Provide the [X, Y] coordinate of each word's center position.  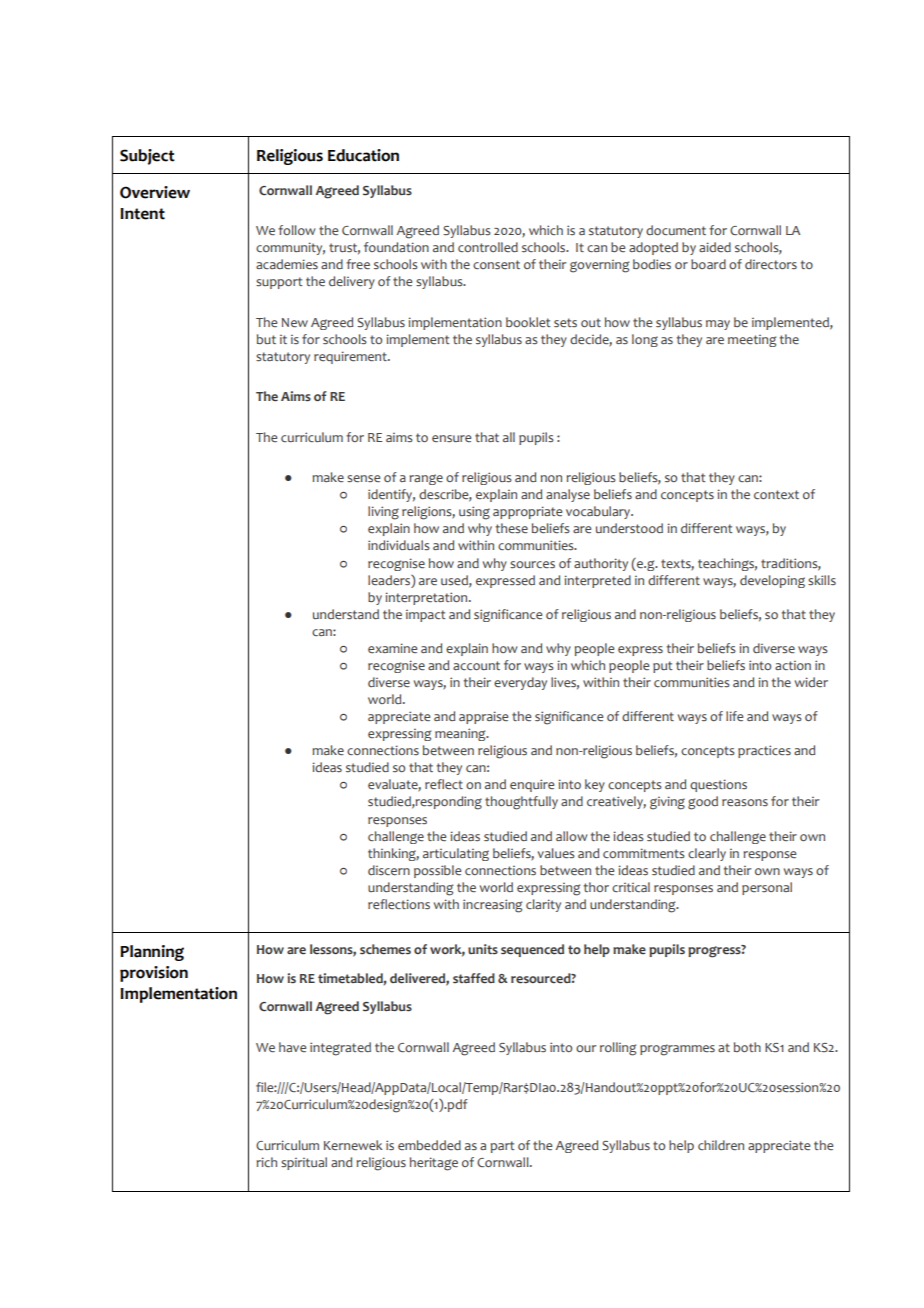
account [476, 665]
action [793, 665]
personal [767, 888]
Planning [152, 953]
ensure [451, 438]
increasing [492, 906]
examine [392, 648]
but [266, 339]
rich [266, 1162]
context [776, 494]
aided [715, 247]
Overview [155, 192]
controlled [488, 247]
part [503, 1147]
